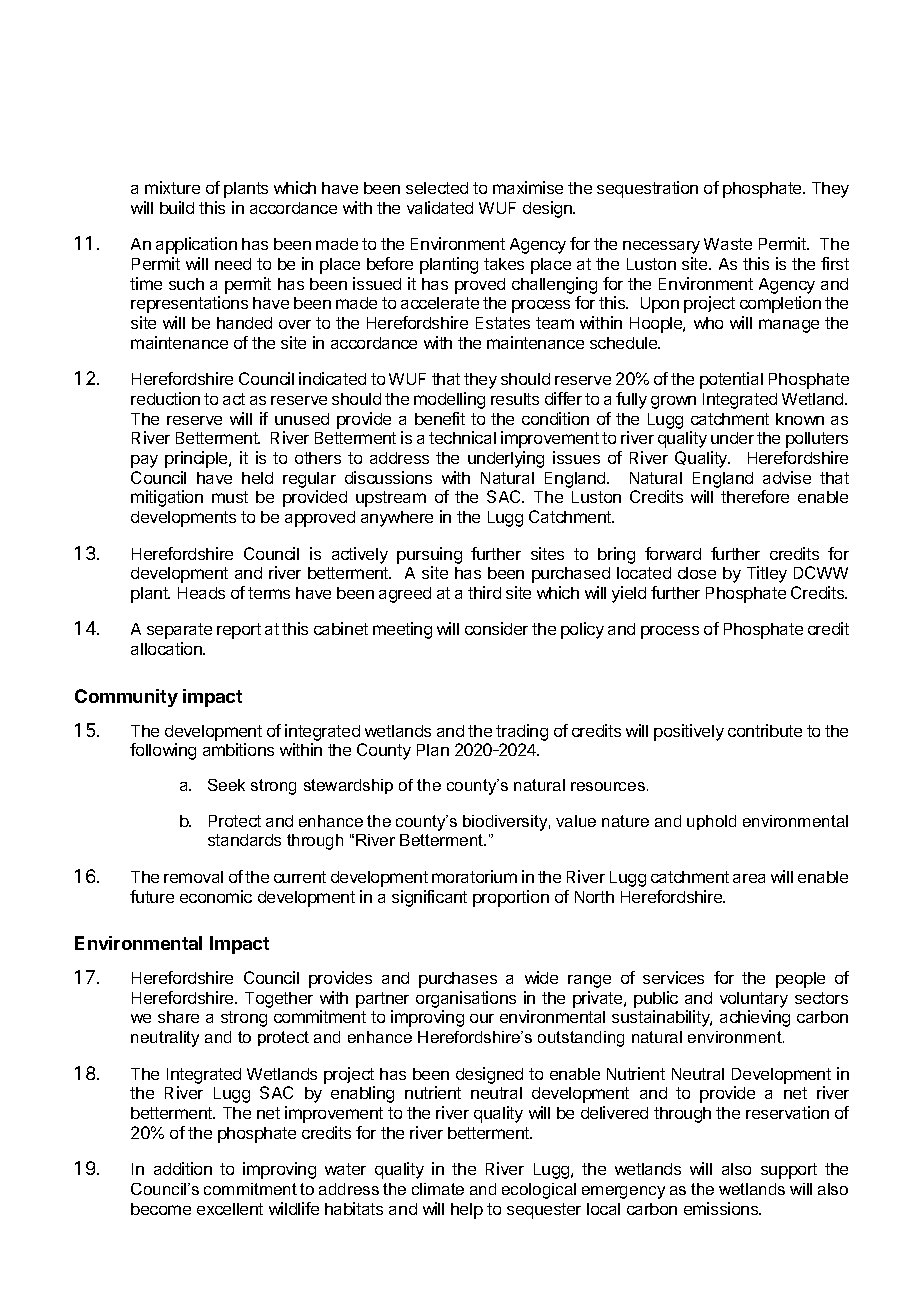 The image size is (924, 1308). What do you see at coordinates (755, 496) in the document?
I see `therefore` at bounding box center [755, 496].
